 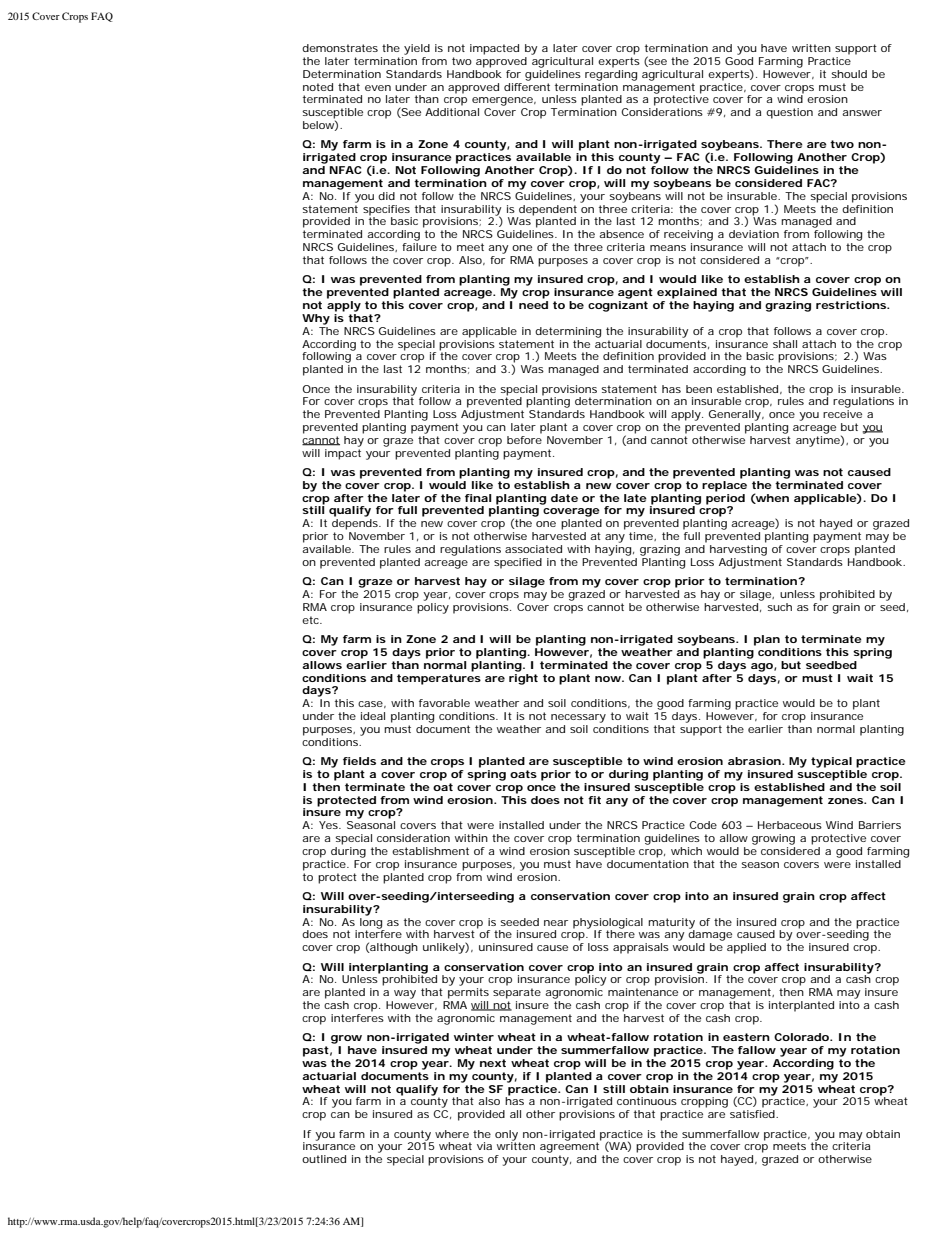 I want to click on Herbaceous, so click(x=790, y=825).
